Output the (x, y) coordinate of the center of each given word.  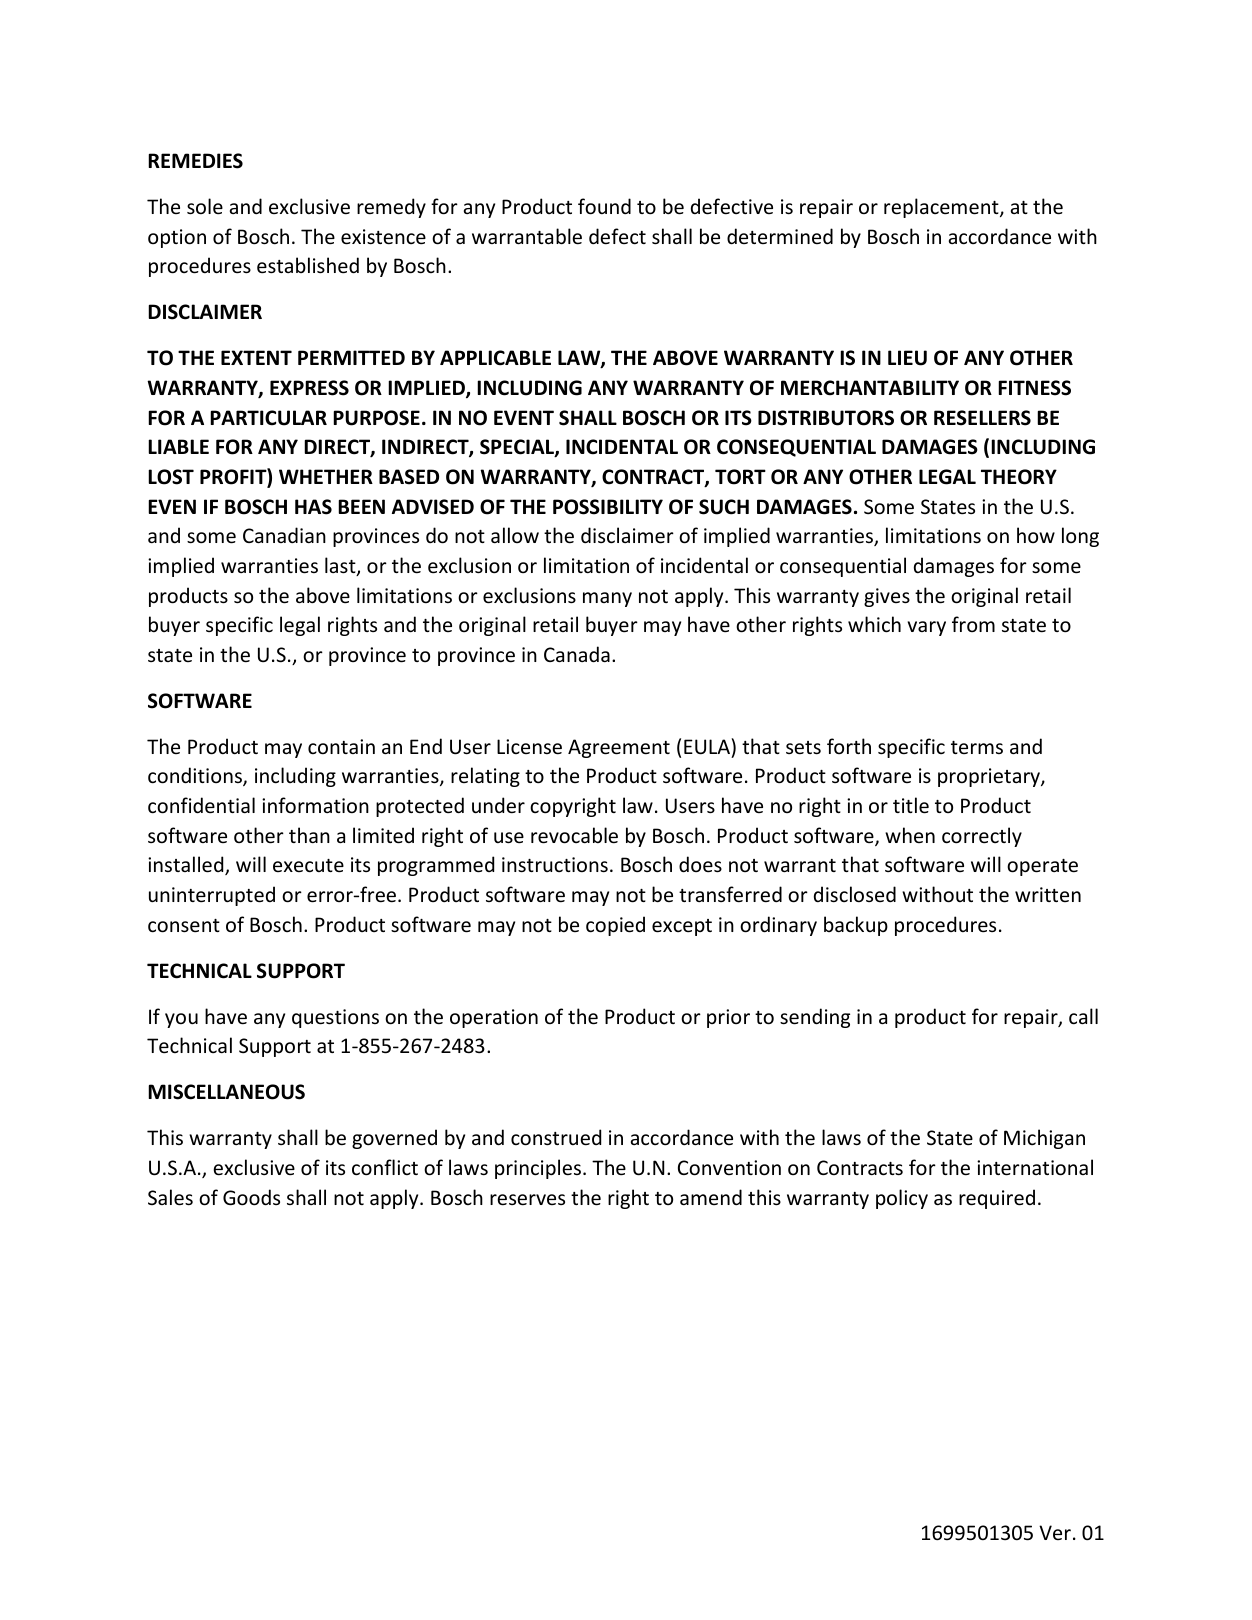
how (1036, 535)
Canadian (284, 535)
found (604, 206)
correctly (982, 837)
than (309, 835)
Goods (251, 1197)
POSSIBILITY (608, 507)
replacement (942, 208)
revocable (574, 835)
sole (205, 206)
